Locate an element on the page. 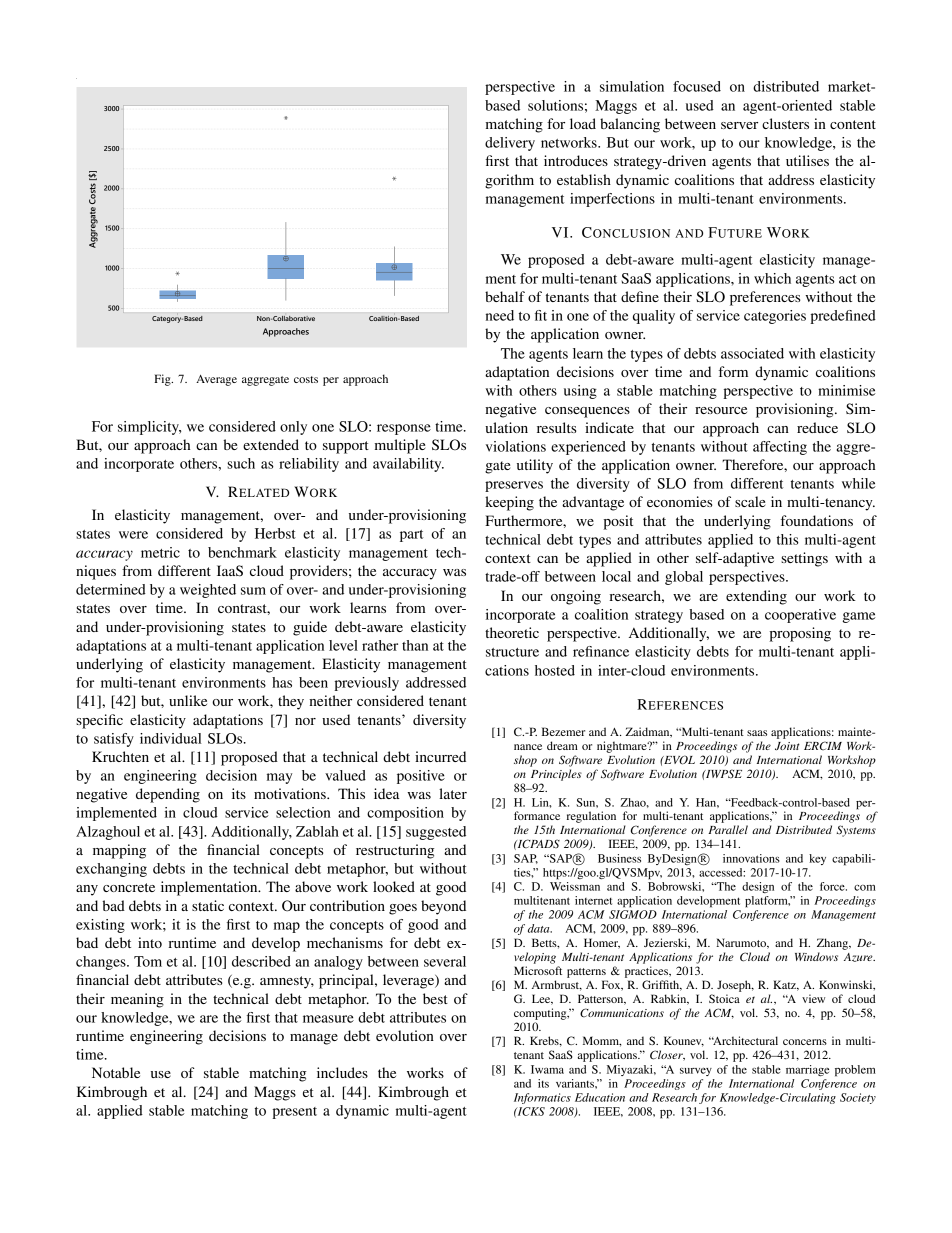 This image has width=952, height=1233. weighted is located at coordinates (208, 591).
